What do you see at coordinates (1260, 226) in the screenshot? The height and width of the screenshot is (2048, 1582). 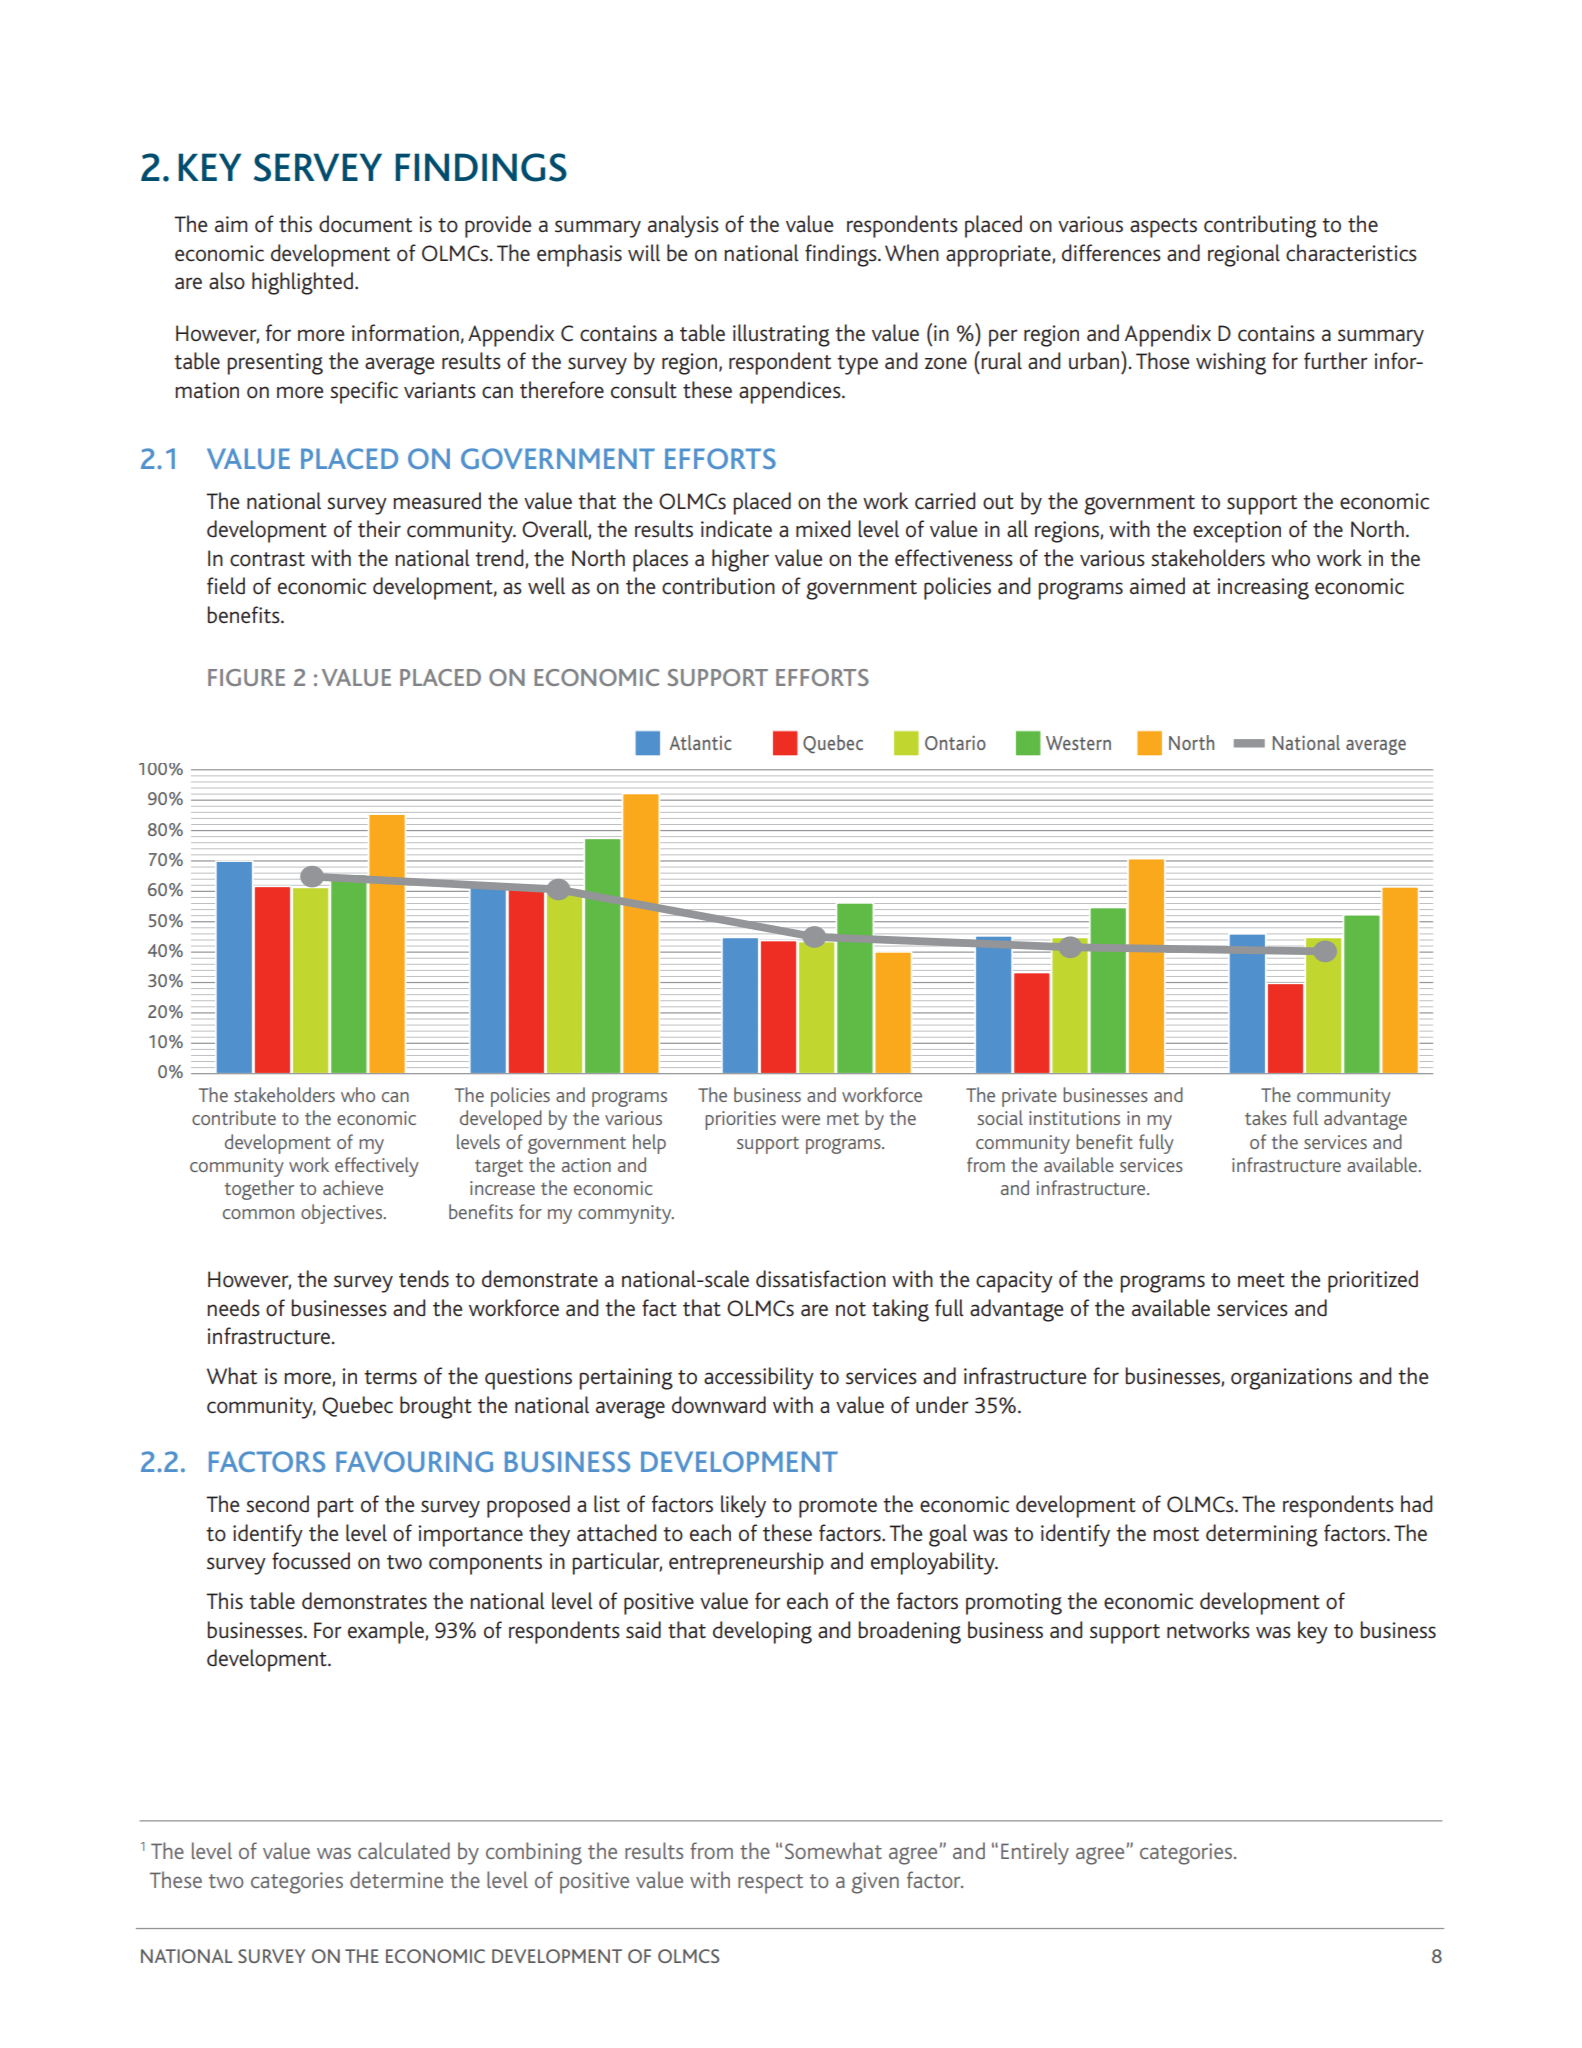 I see `contributing` at bounding box center [1260, 226].
